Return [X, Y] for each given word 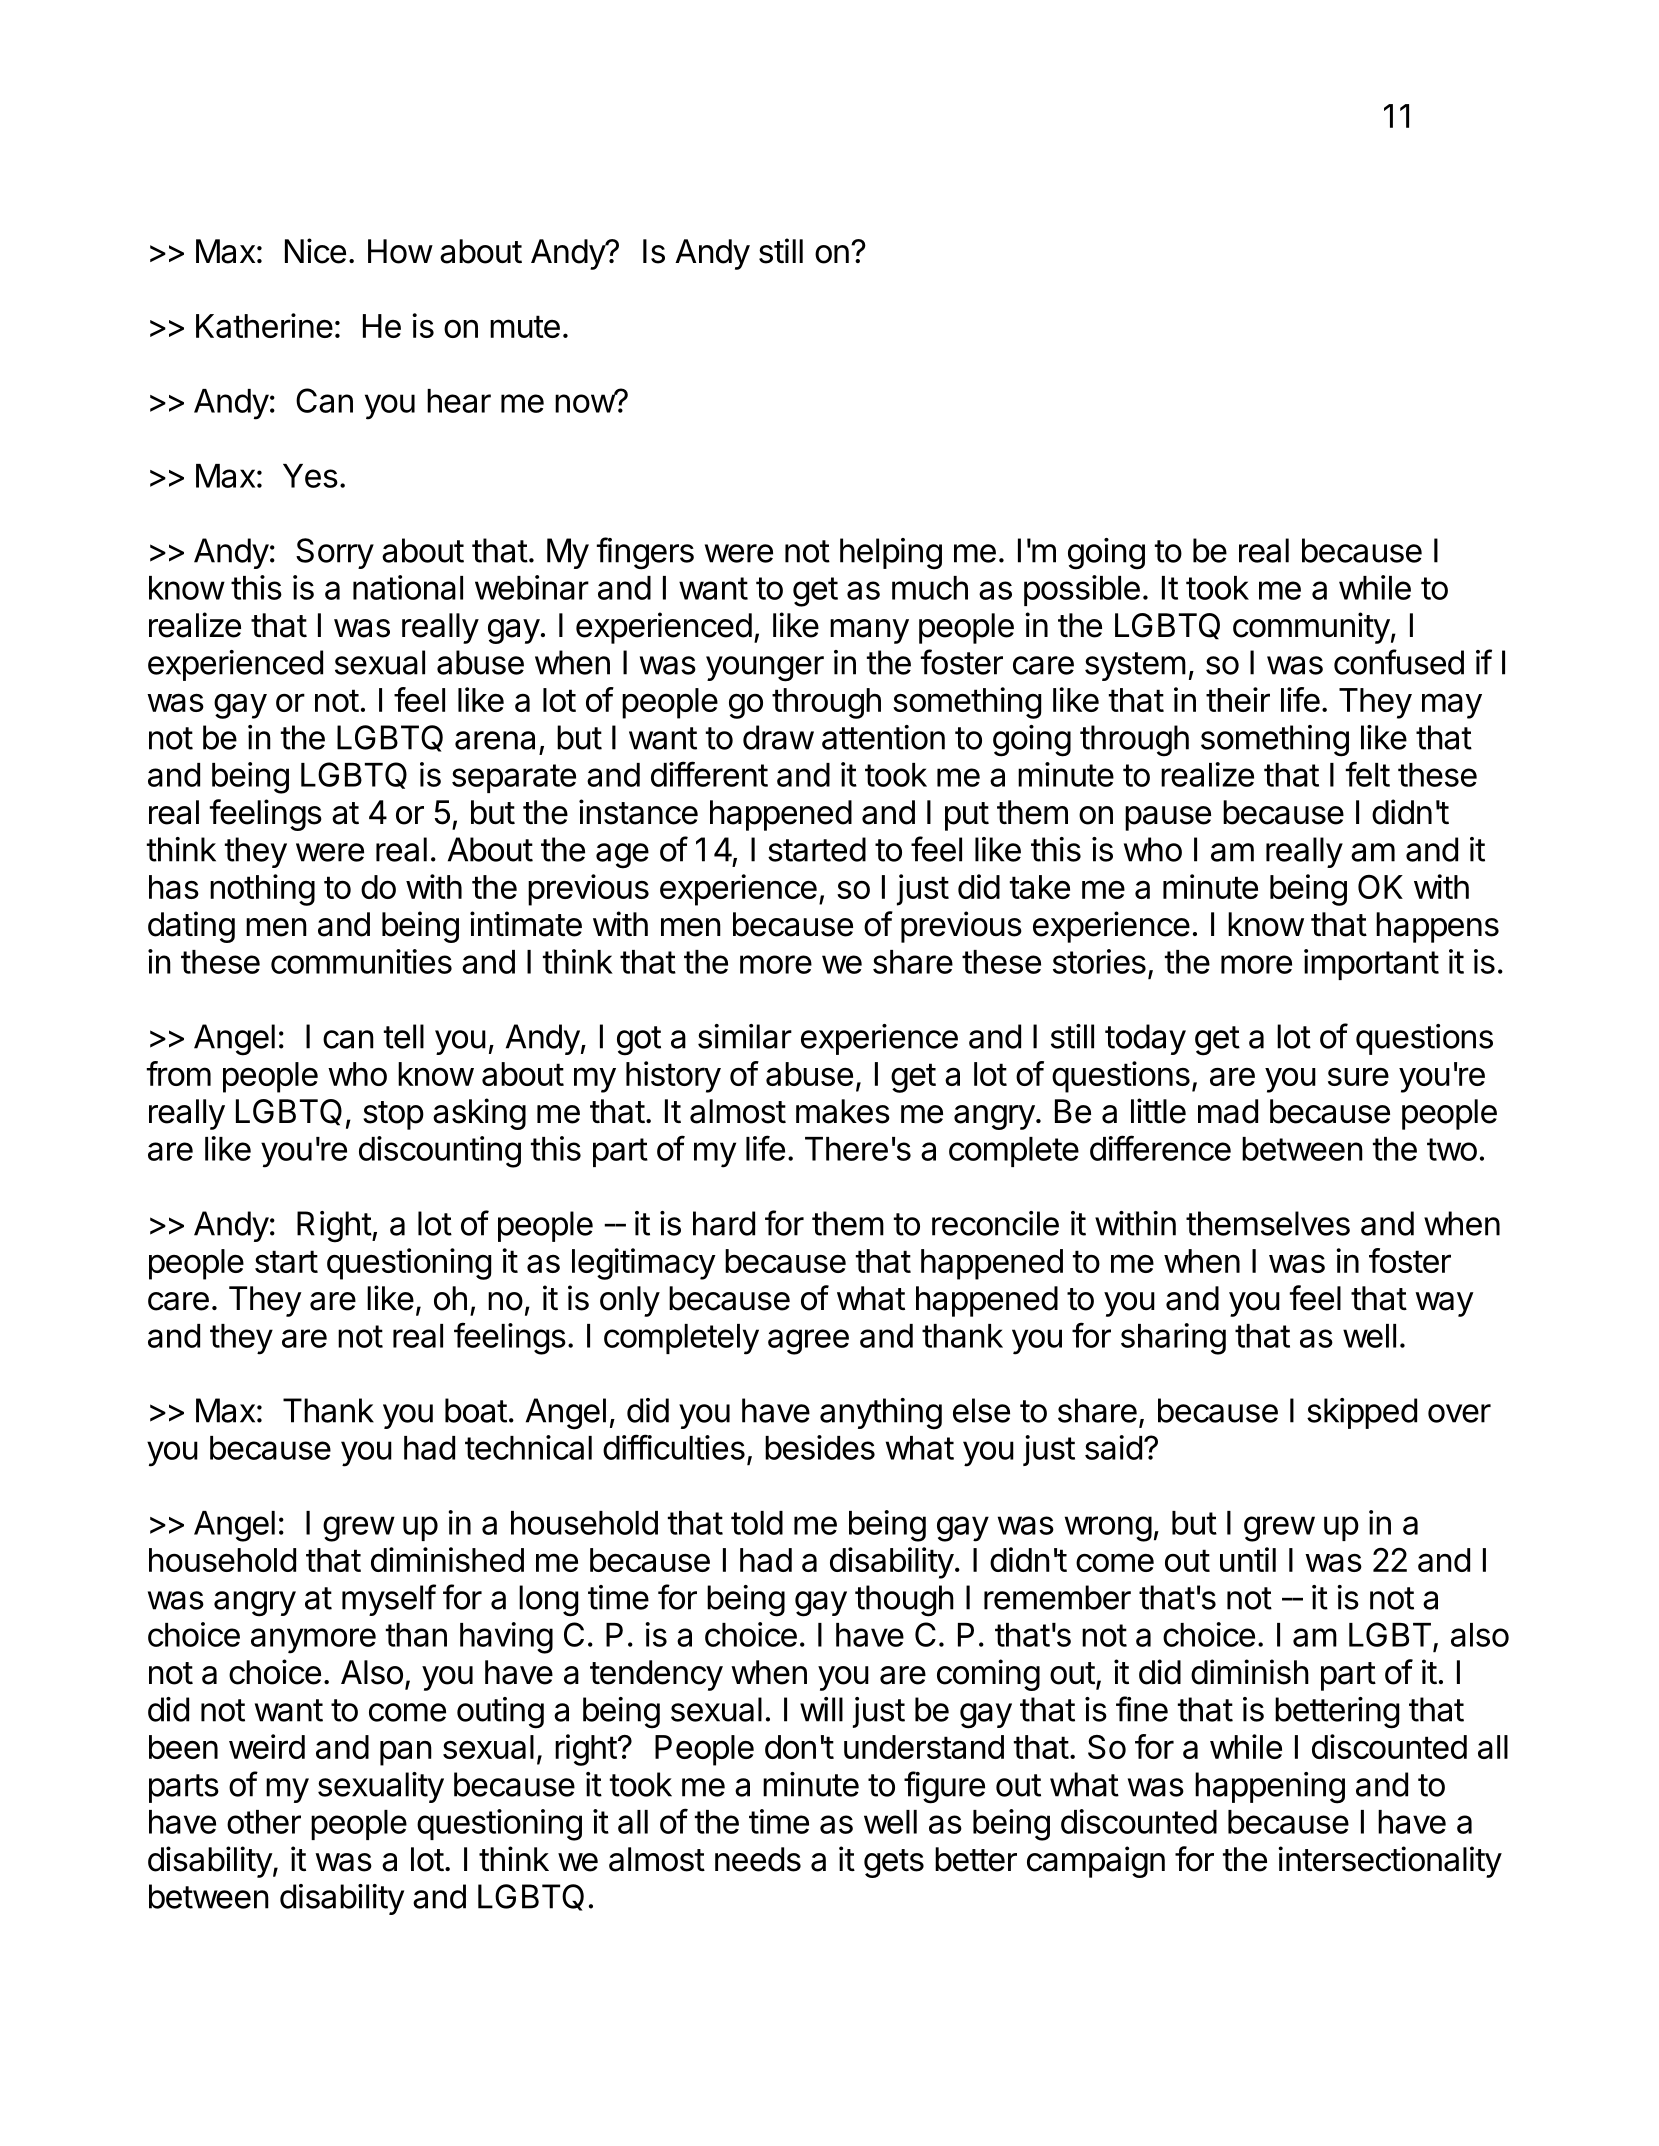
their [1238, 699]
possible [1082, 590]
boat [476, 1410]
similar [745, 1036]
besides [820, 1447]
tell [404, 1036]
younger [765, 669]
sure [1358, 1076]
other [264, 1822]
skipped [1362, 1413]
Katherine [264, 325]
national [408, 587]
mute [525, 326]
